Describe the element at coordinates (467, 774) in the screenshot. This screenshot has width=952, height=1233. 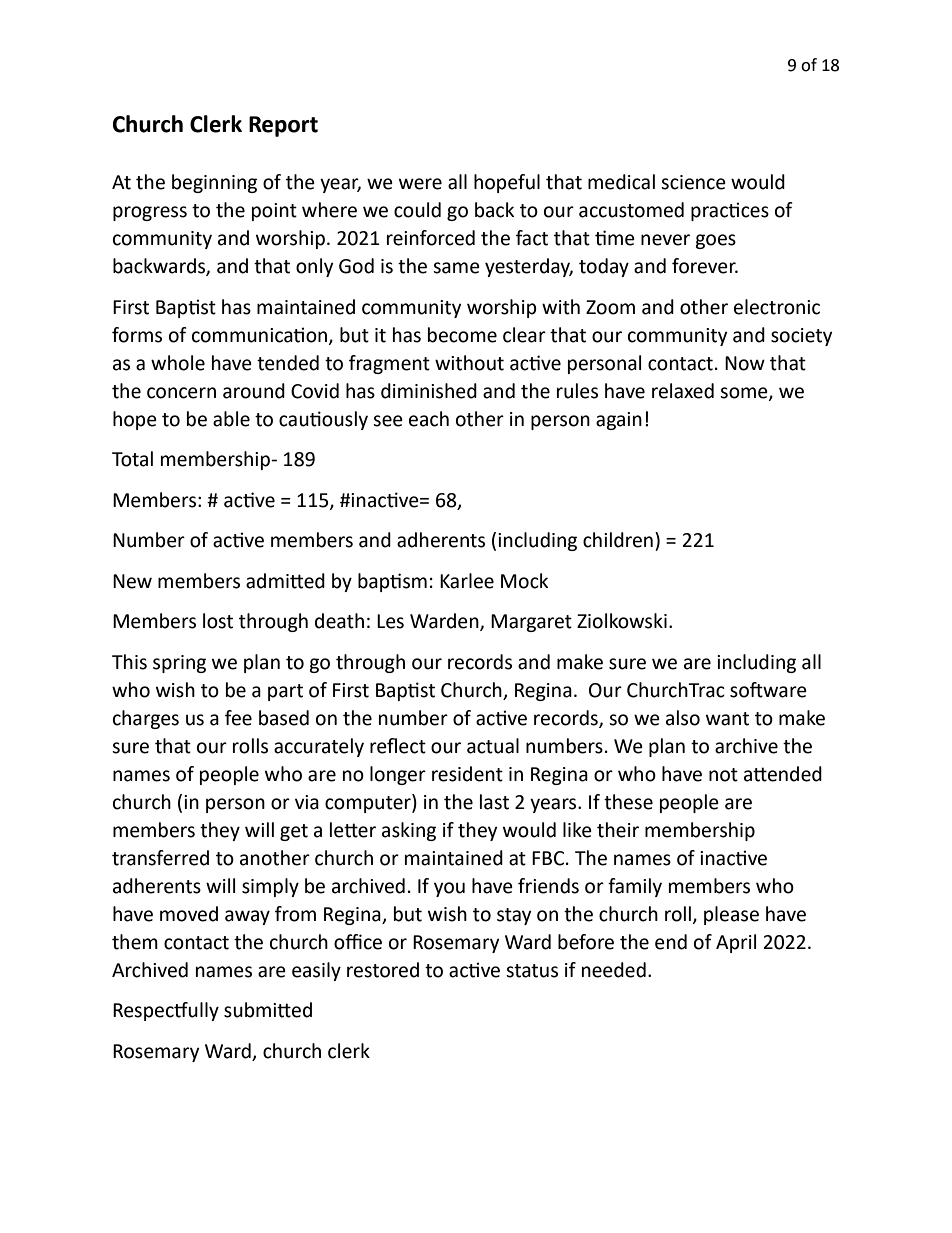
I see `resident` at that location.
